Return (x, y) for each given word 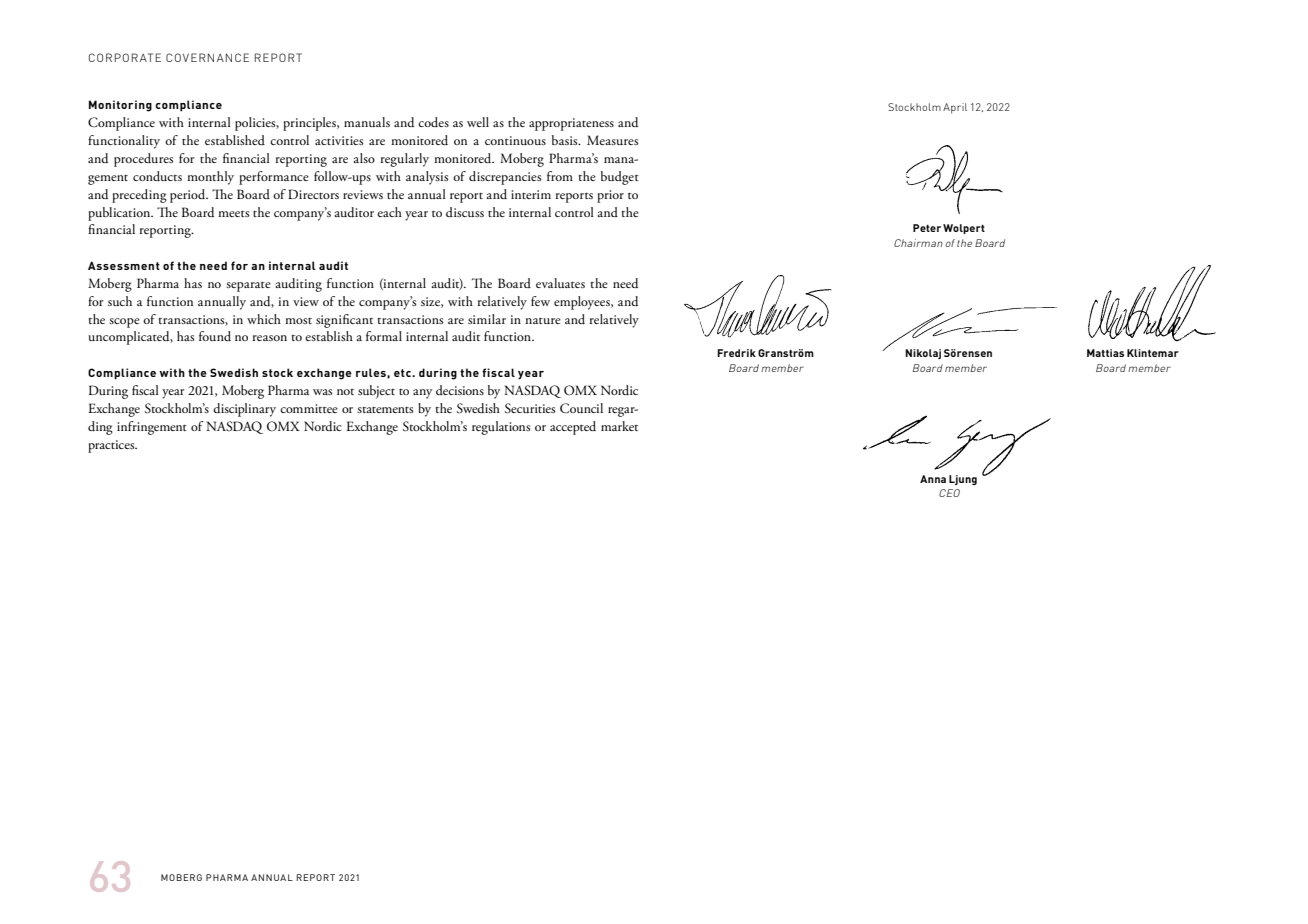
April (955, 108)
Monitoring (120, 106)
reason (269, 338)
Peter (927, 228)
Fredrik (736, 353)
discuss (465, 212)
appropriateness (571, 124)
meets (233, 213)
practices (112, 446)
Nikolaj (923, 354)
